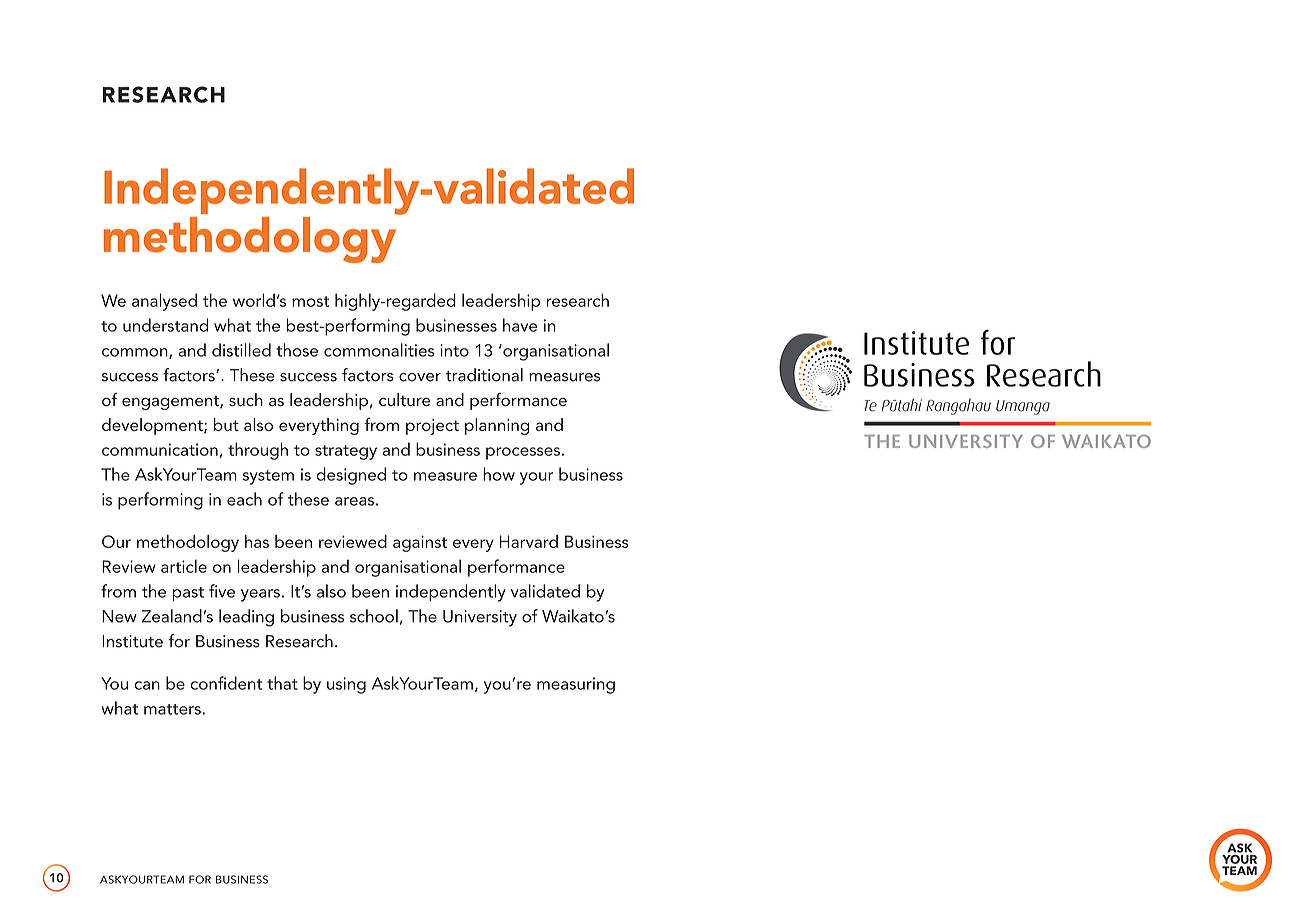 This screenshot has width=1308, height=924. I want to click on but, so click(226, 424).
